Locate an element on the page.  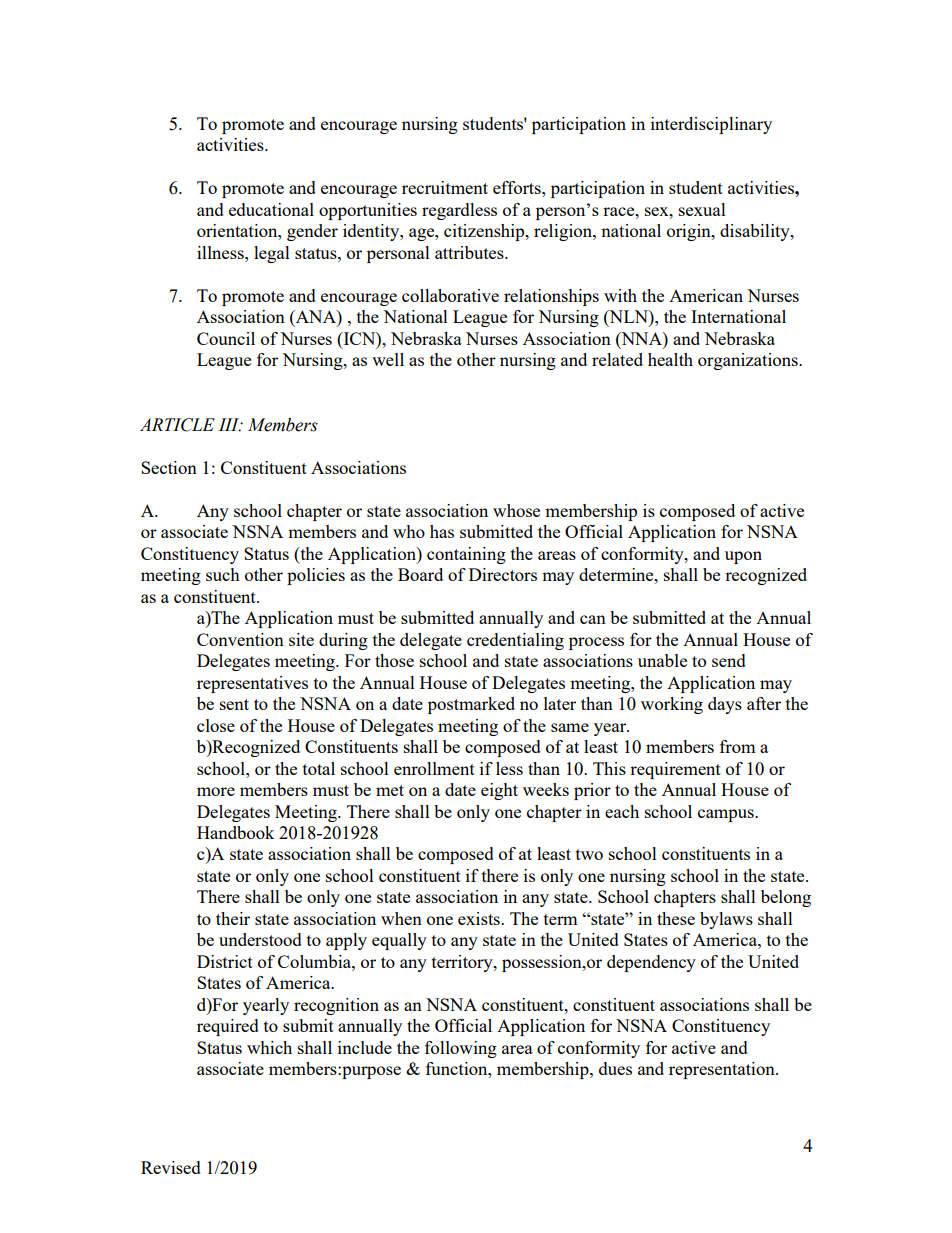
interdisciplinary is located at coordinates (711, 125).
